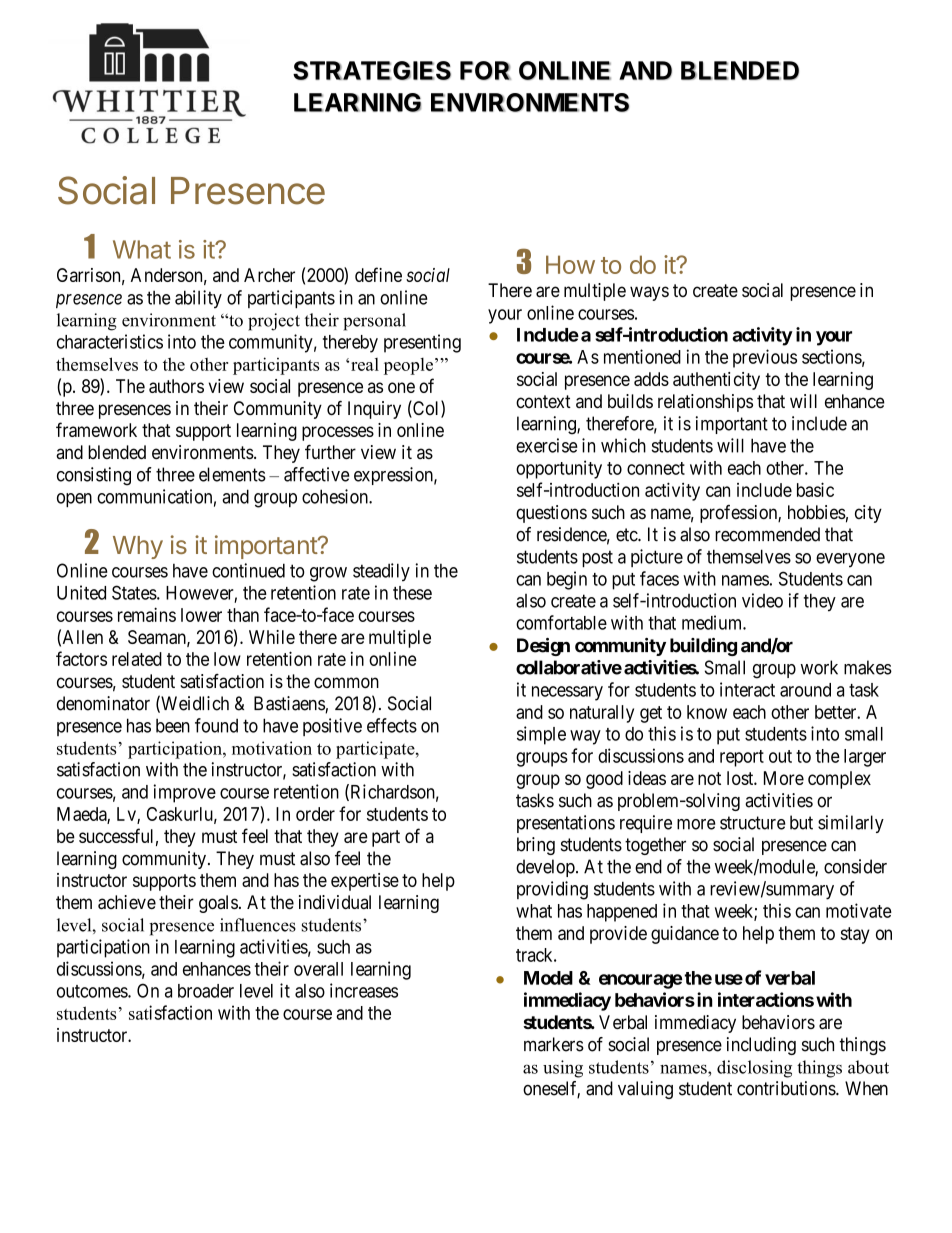 This document has width=952, height=1233. What do you see at coordinates (137, 659) in the document?
I see `related` at bounding box center [137, 659].
